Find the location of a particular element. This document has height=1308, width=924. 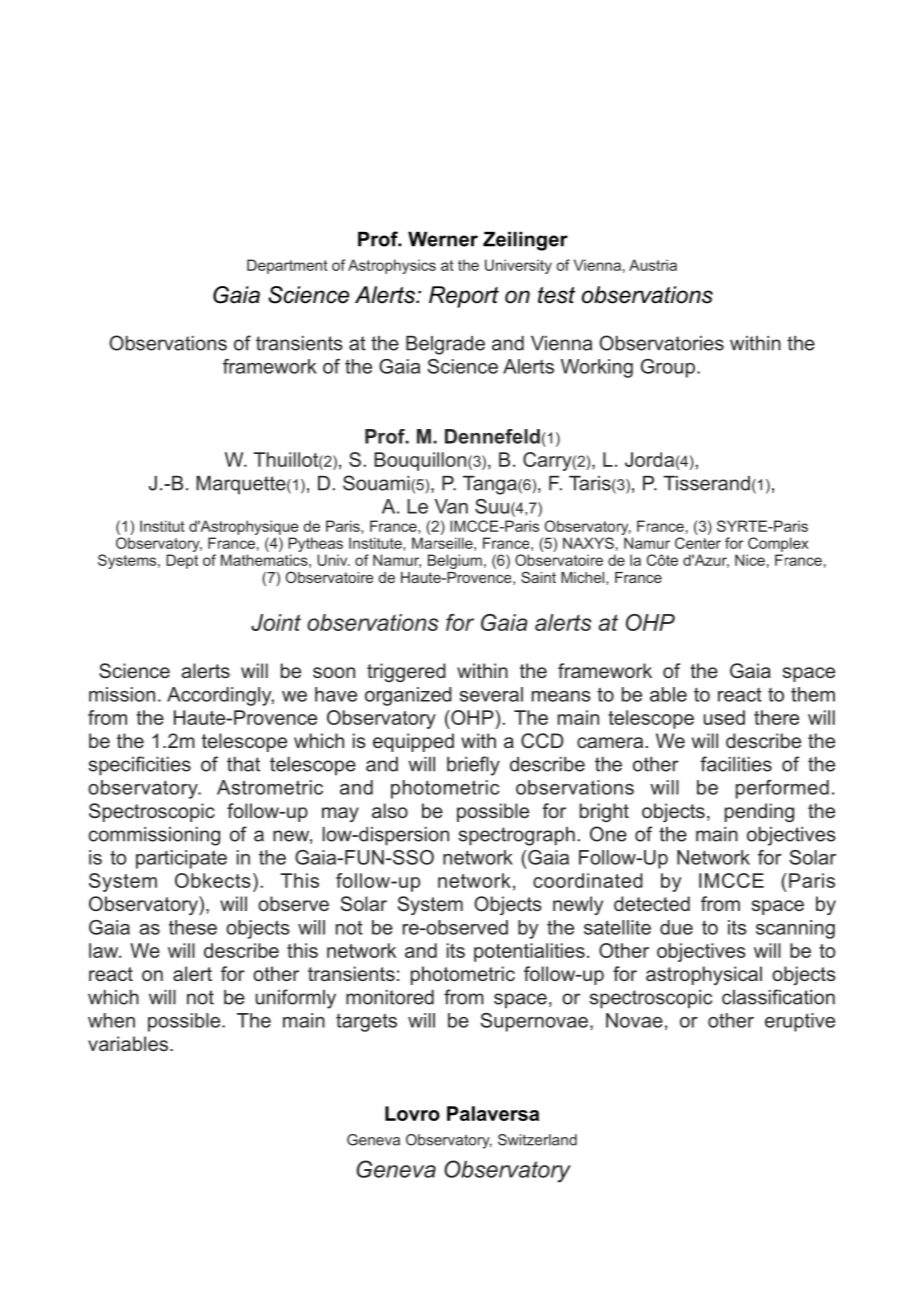

Van is located at coordinates (451, 506).
